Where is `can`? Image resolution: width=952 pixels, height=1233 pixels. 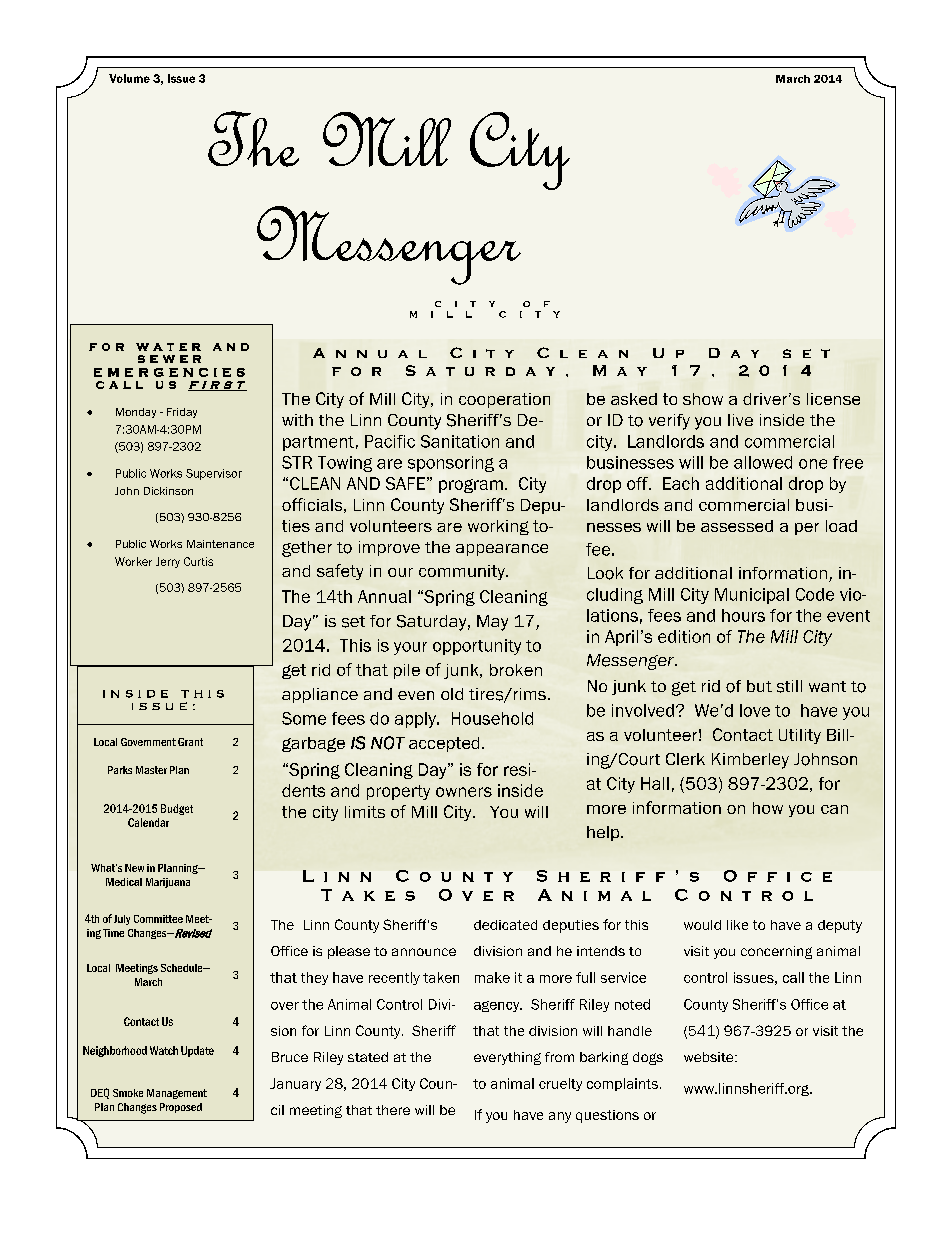 can is located at coordinates (834, 809).
